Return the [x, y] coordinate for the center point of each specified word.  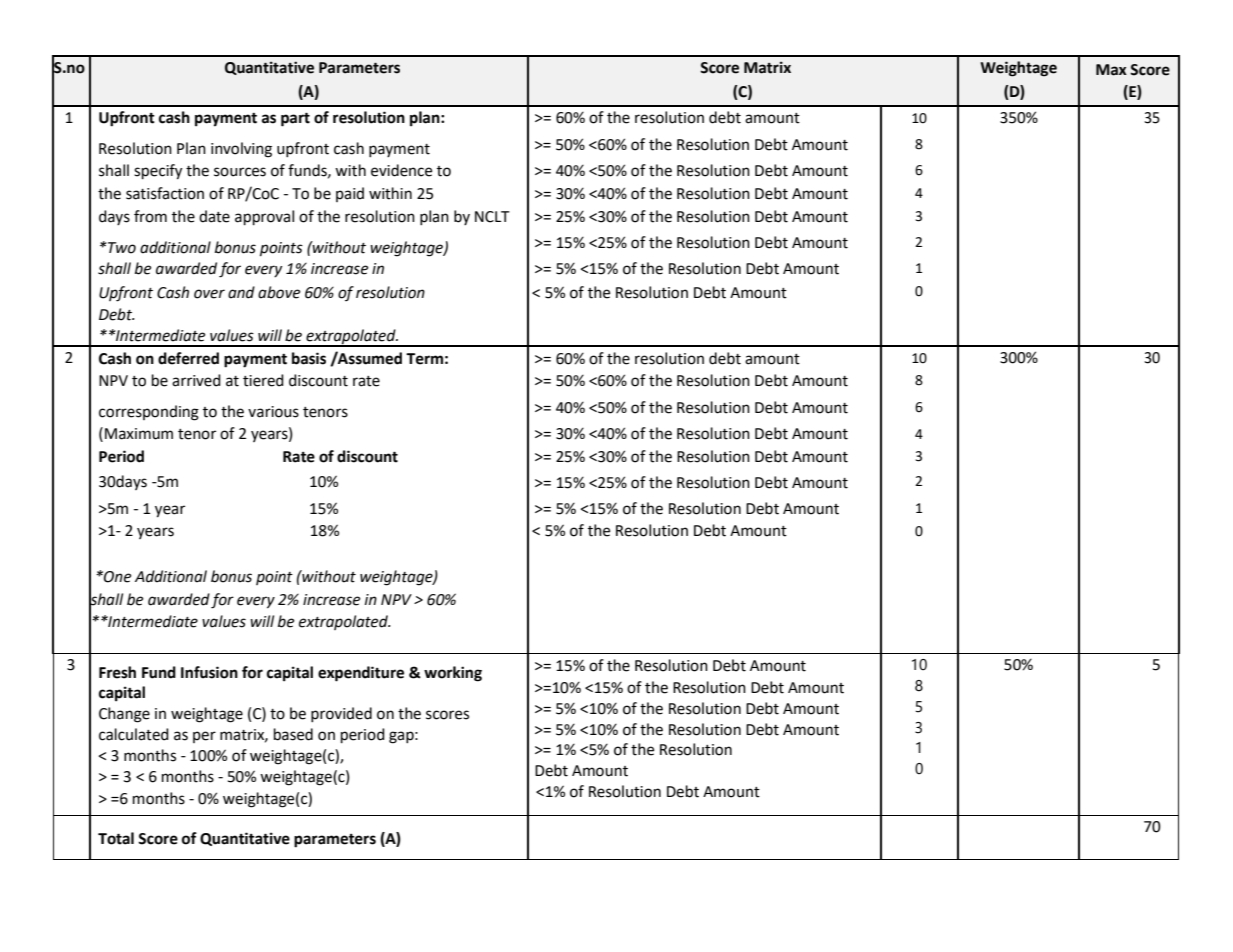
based [293, 734]
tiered [263, 380]
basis [309, 358]
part [295, 119]
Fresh [117, 672]
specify [158, 172]
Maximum [139, 434]
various [273, 412]
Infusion [209, 672]
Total [116, 838]
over [209, 294]
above [279, 292]
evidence [401, 170]
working [453, 674]
